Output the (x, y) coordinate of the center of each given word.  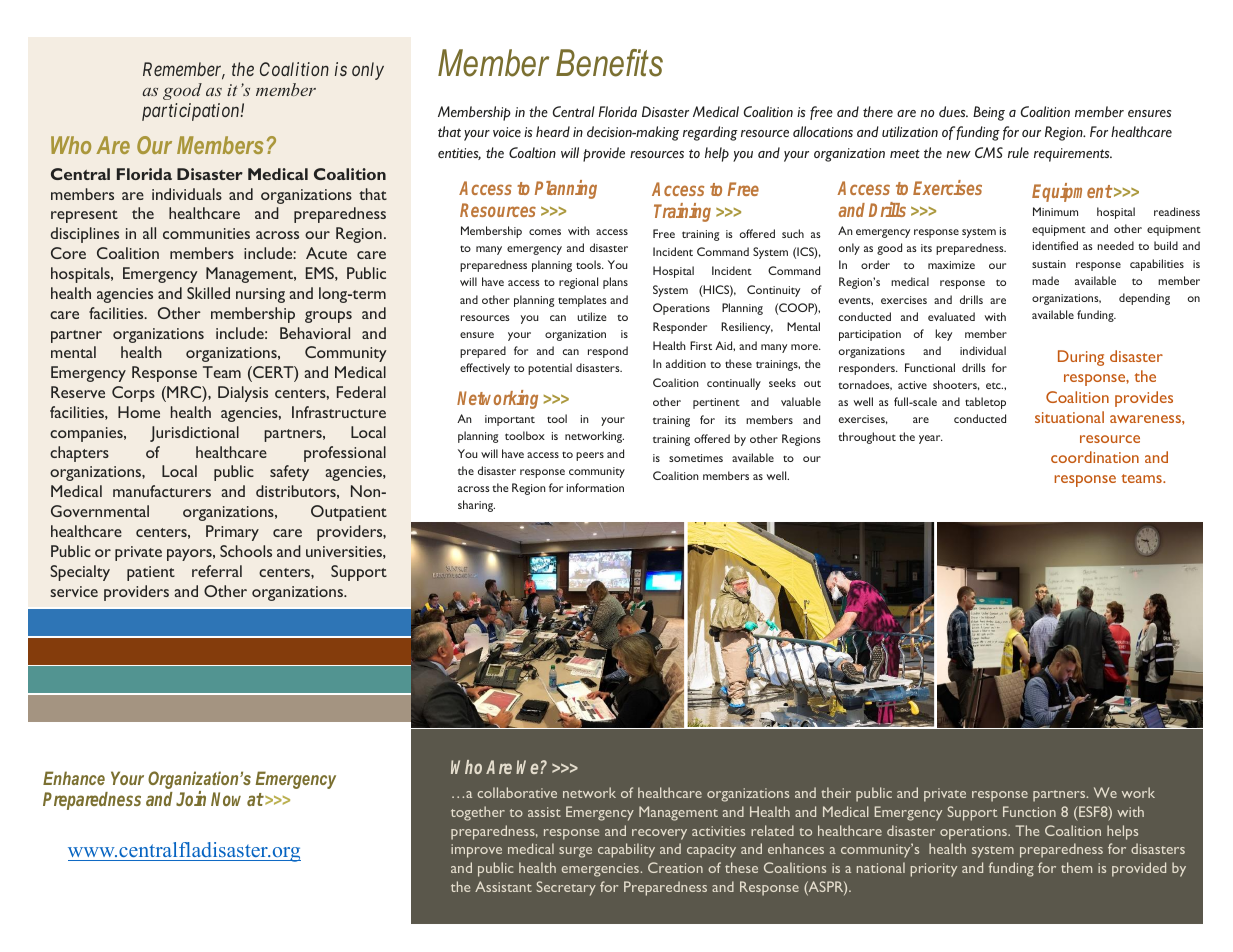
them (1076, 867)
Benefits (609, 63)
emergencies (600, 870)
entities (459, 154)
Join (191, 798)
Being (989, 113)
